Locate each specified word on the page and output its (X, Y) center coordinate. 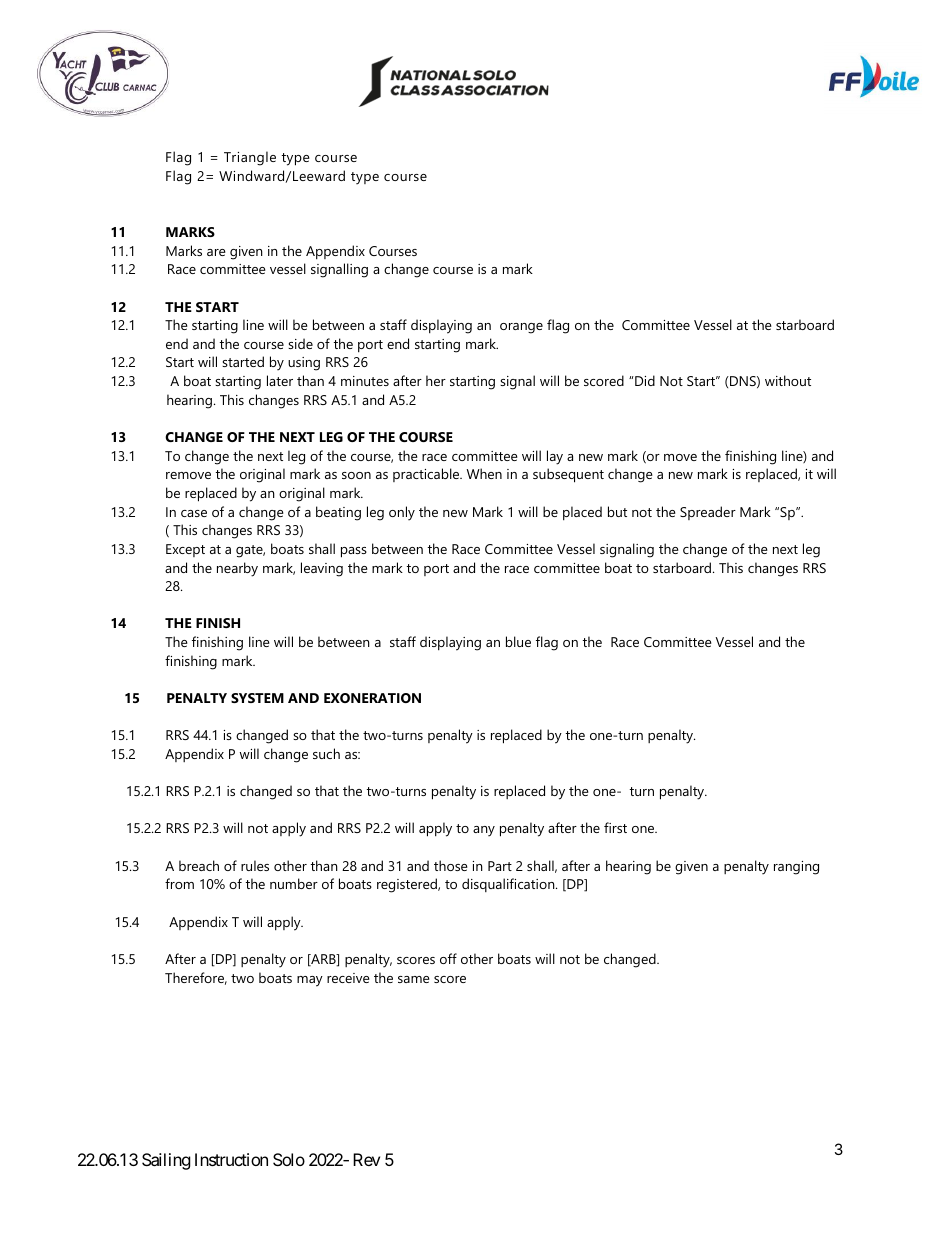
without (788, 380)
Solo (289, 1159)
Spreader (708, 513)
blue (518, 641)
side (300, 343)
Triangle (250, 158)
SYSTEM (257, 698)
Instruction (231, 1159)
